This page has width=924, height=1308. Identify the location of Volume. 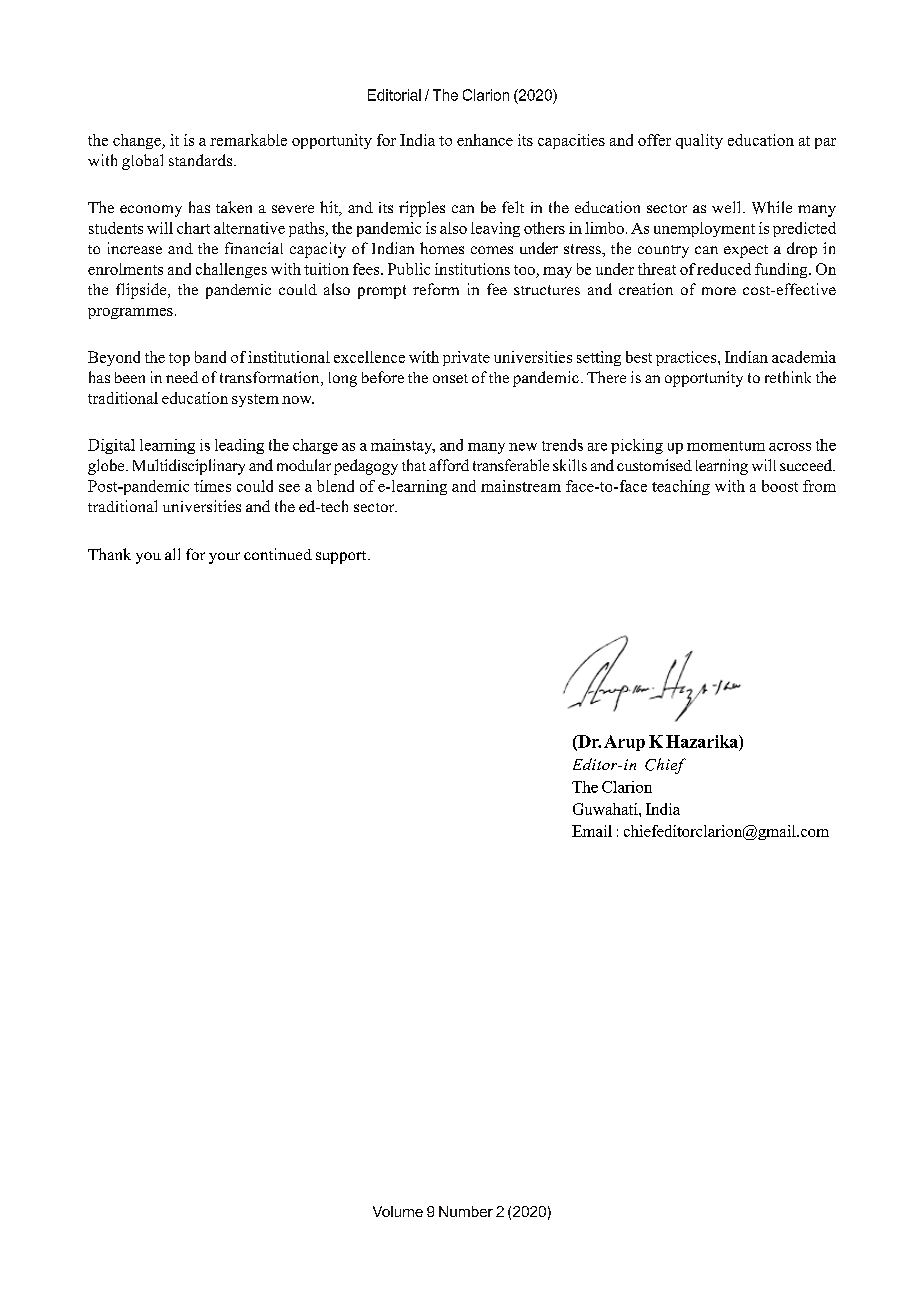
(398, 1211).
